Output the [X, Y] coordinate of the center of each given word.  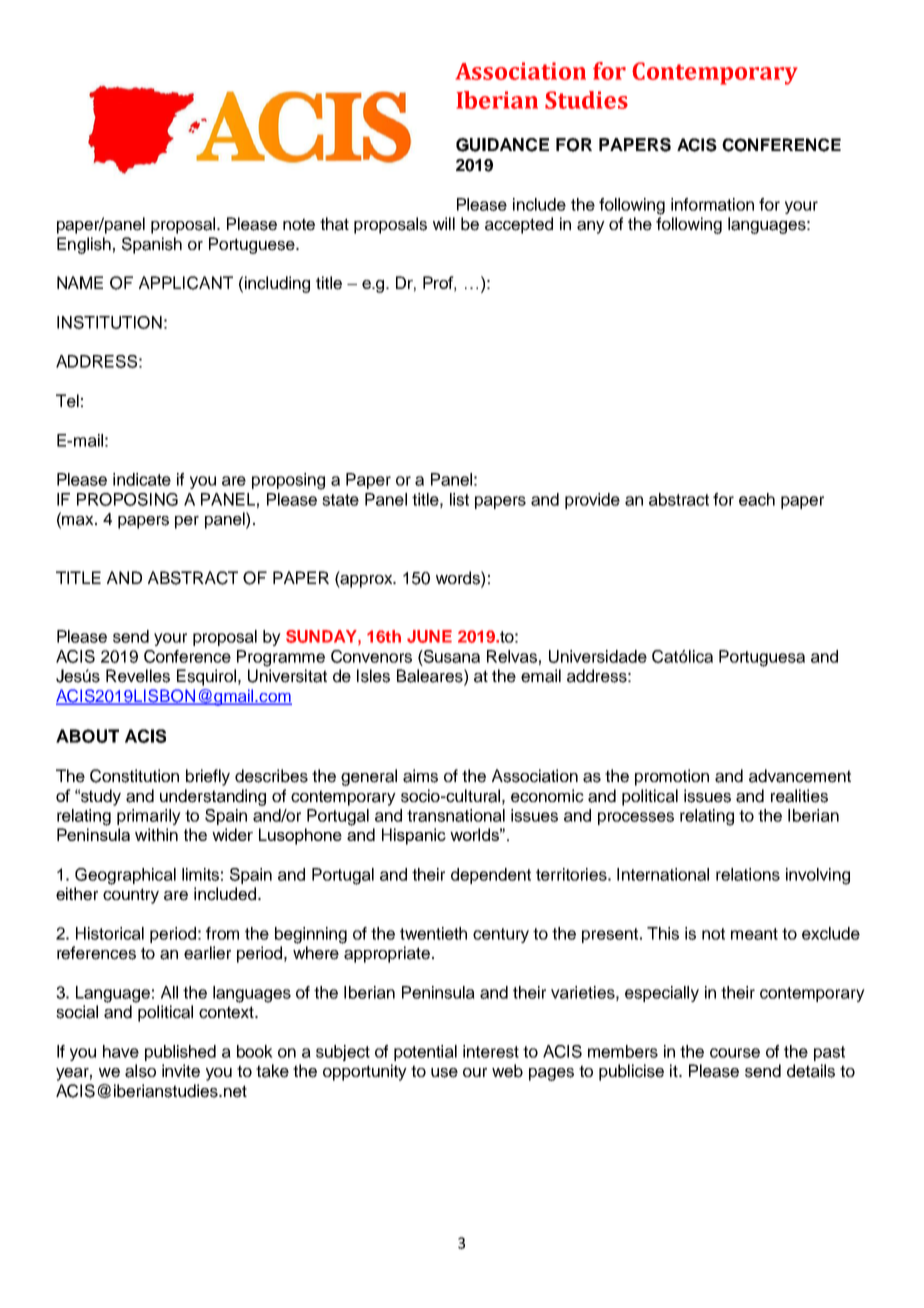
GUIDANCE [502, 145]
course [735, 1053]
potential [425, 1053]
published [180, 1053]
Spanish [152, 245]
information [712, 204]
